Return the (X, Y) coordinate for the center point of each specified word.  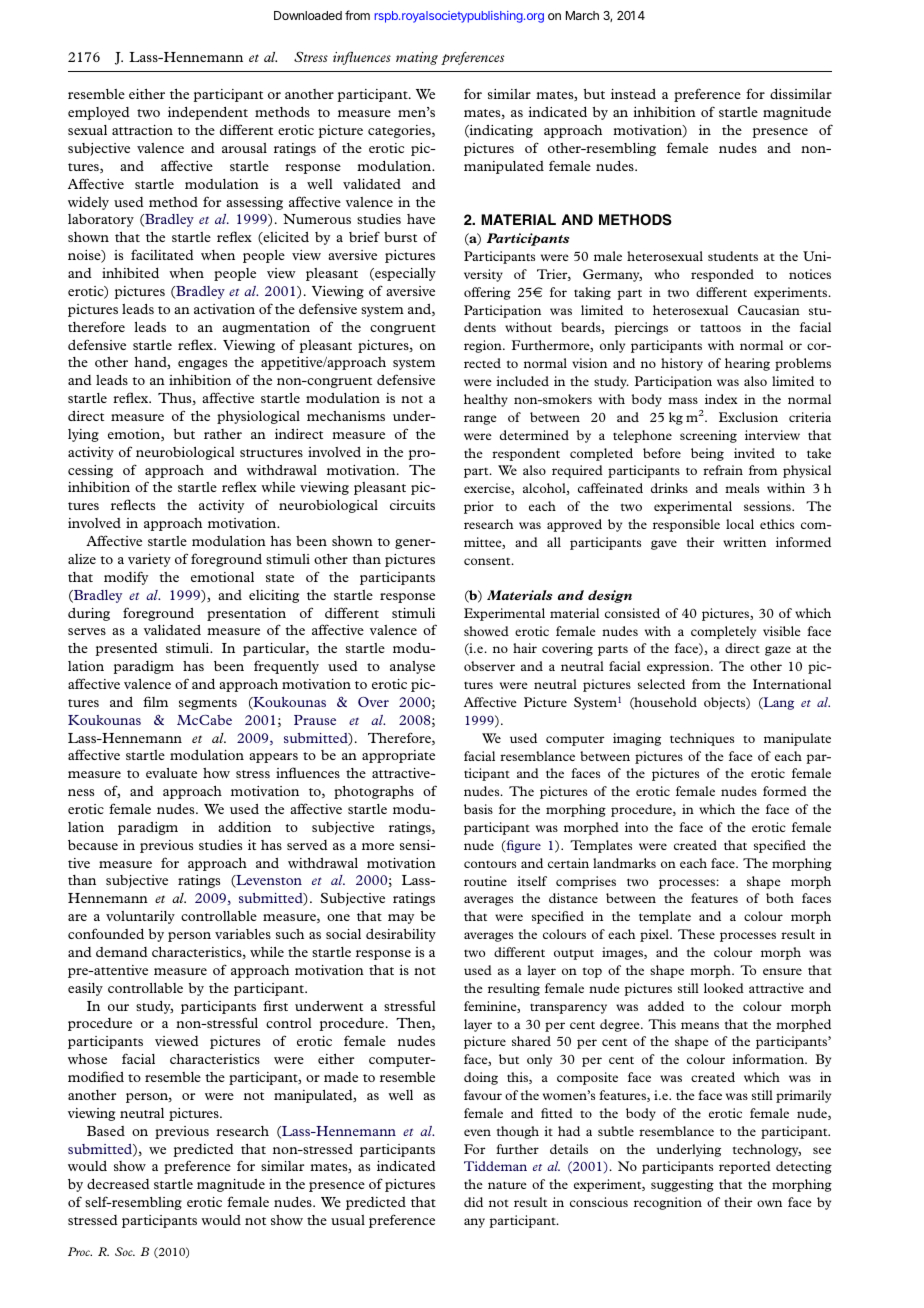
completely (723, 632)
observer (489, 666)
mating (417, 58)
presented (127, 649)
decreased (118, 1184)
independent (208, 113)
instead (633, 94)
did (473, 1202)
